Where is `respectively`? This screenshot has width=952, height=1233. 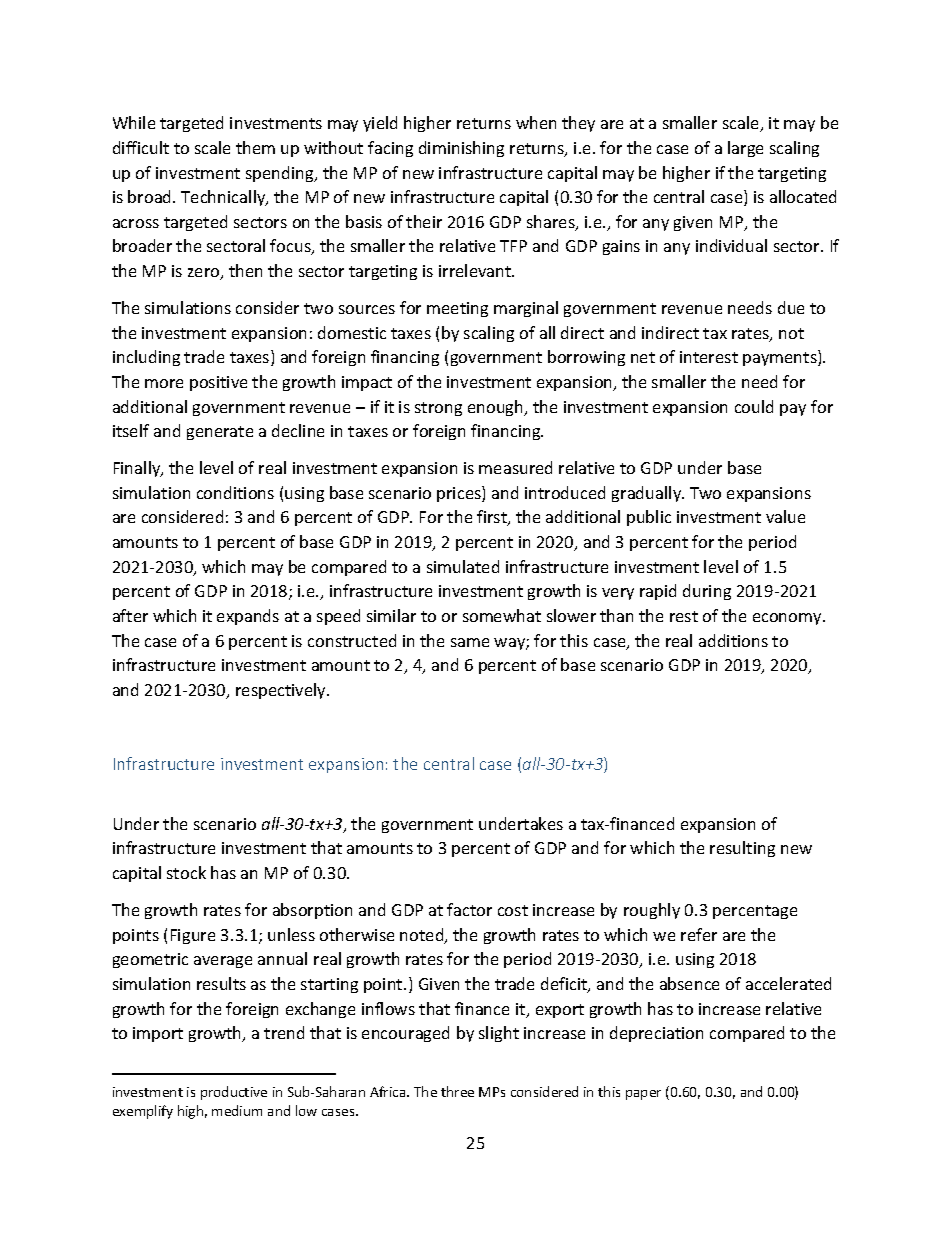 respectively is located at coordinates (282, 691).
